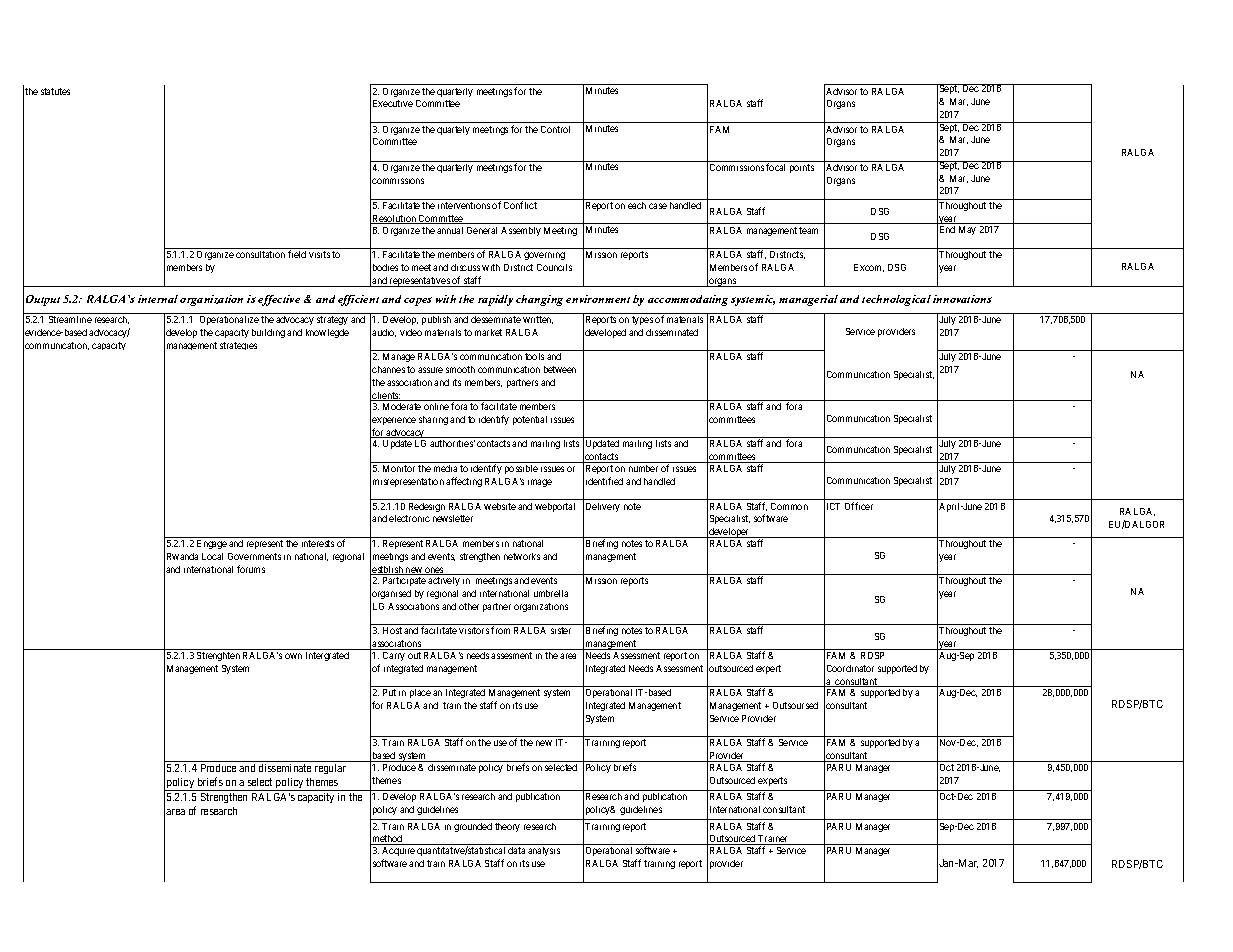 The height and width of the page is (952, 1233). What do you see at coordinates (859, 506) in the page?
I see `Officer` at bounding box center [859, 506].
